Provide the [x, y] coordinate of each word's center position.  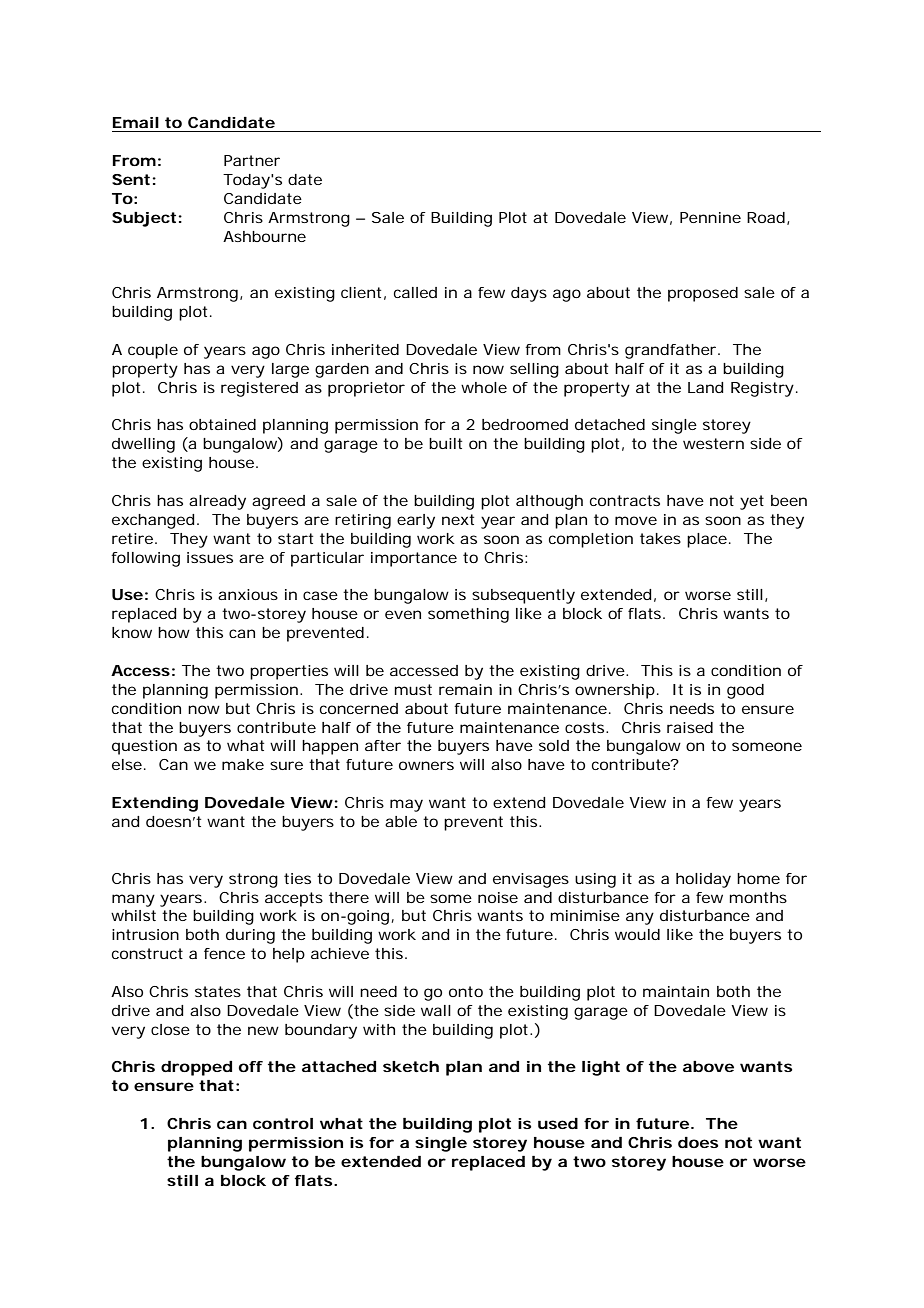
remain [465, 689]
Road [766, 217]
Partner [252, 160]
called [415, 292]
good [745, 691]
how [174, 632]
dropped [196, 1068]
